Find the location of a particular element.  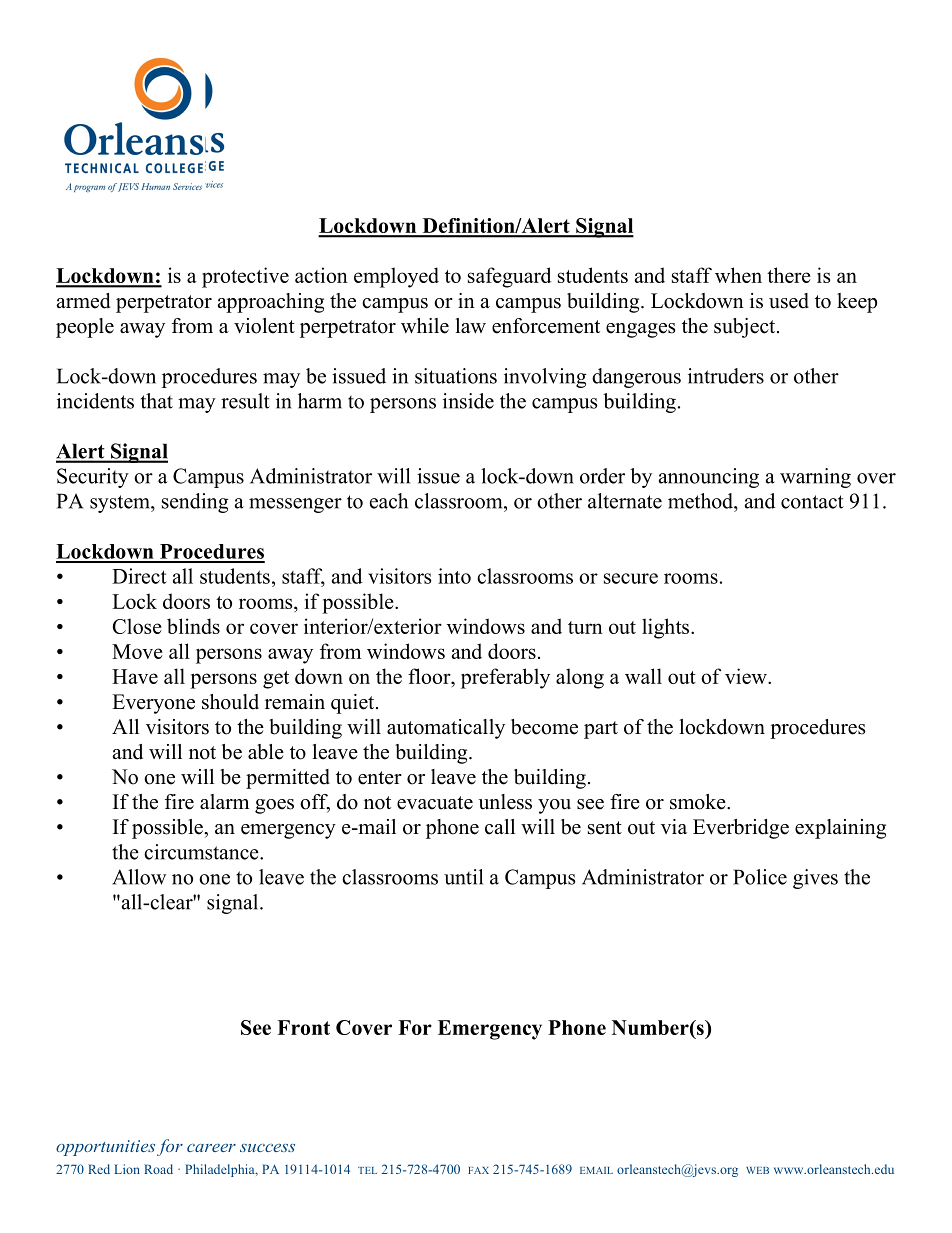

view is located at coordinates (747, 676).
